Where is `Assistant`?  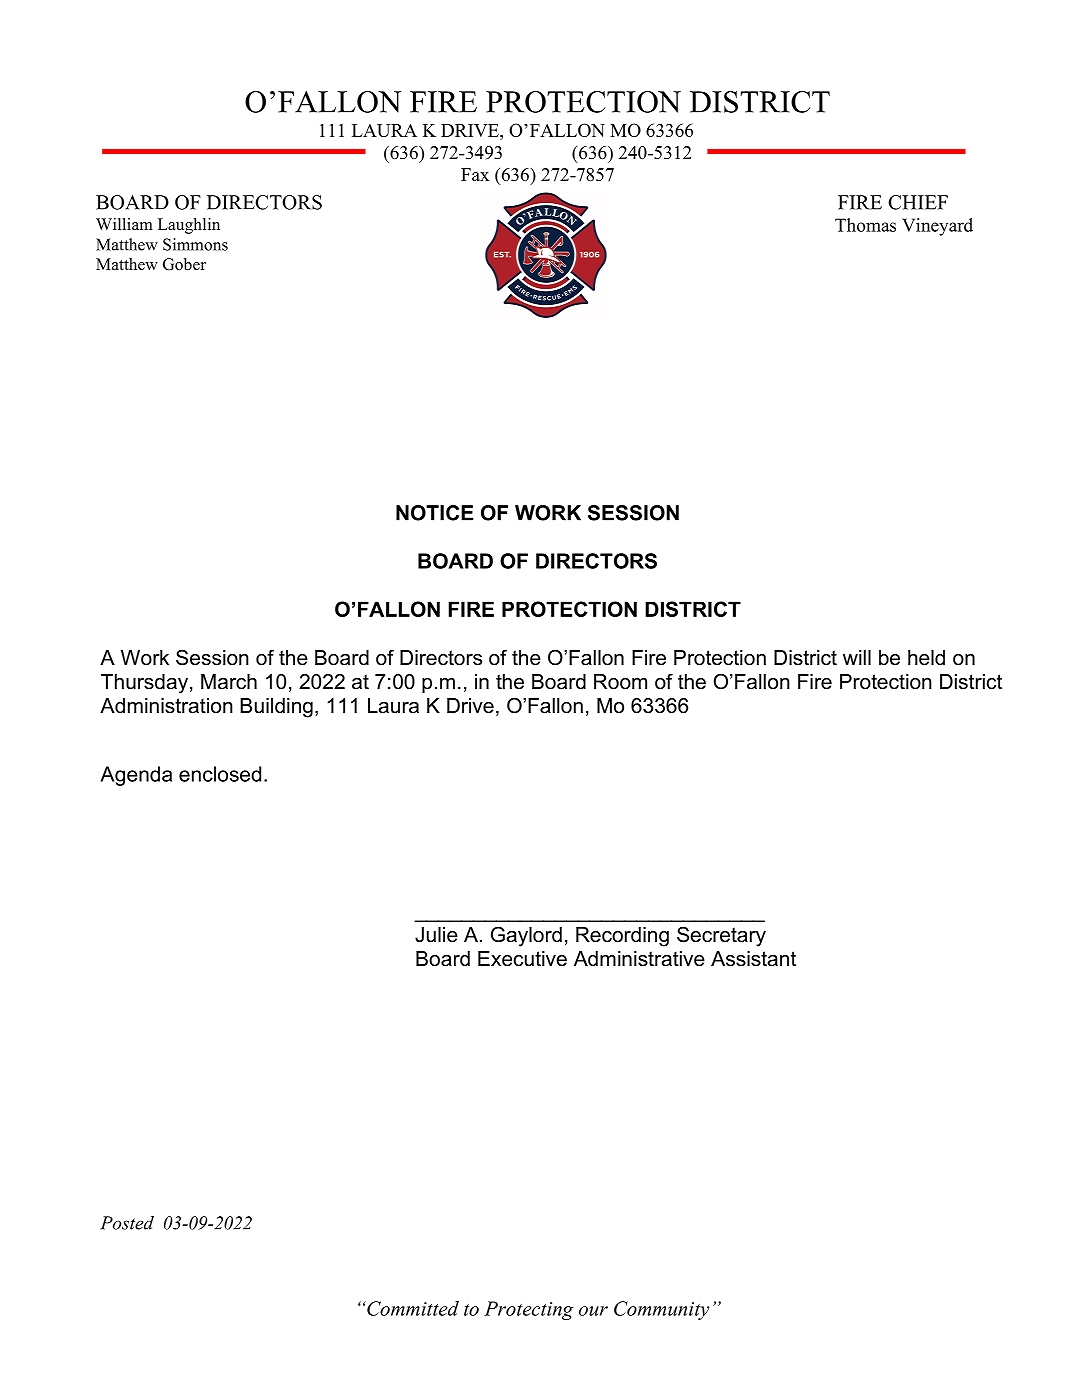 Assistant is located at coordinates (753, 959).
